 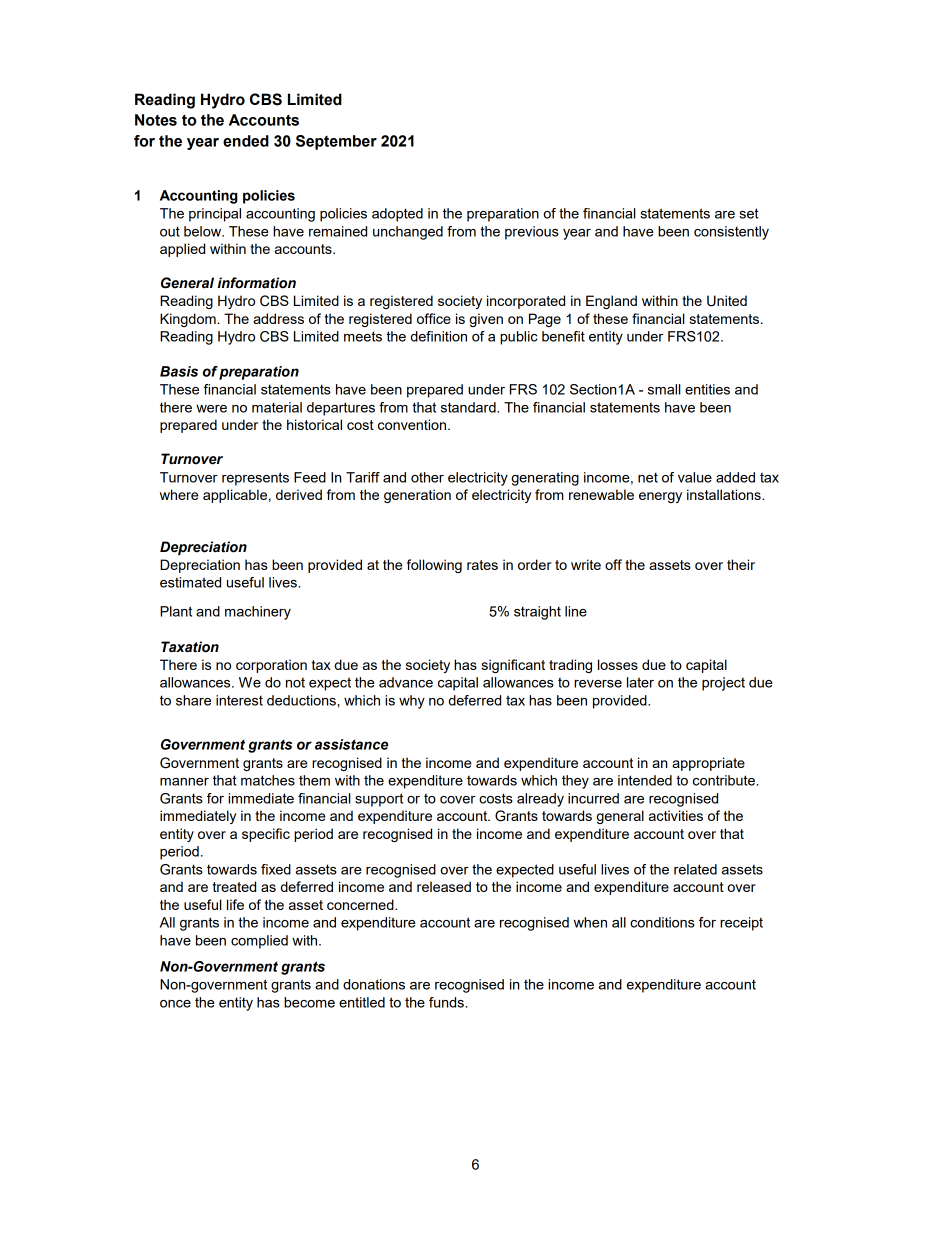 What do you see at coordinates (412, 702) in the page?
I see `why` at bounding box center [412, 702].
